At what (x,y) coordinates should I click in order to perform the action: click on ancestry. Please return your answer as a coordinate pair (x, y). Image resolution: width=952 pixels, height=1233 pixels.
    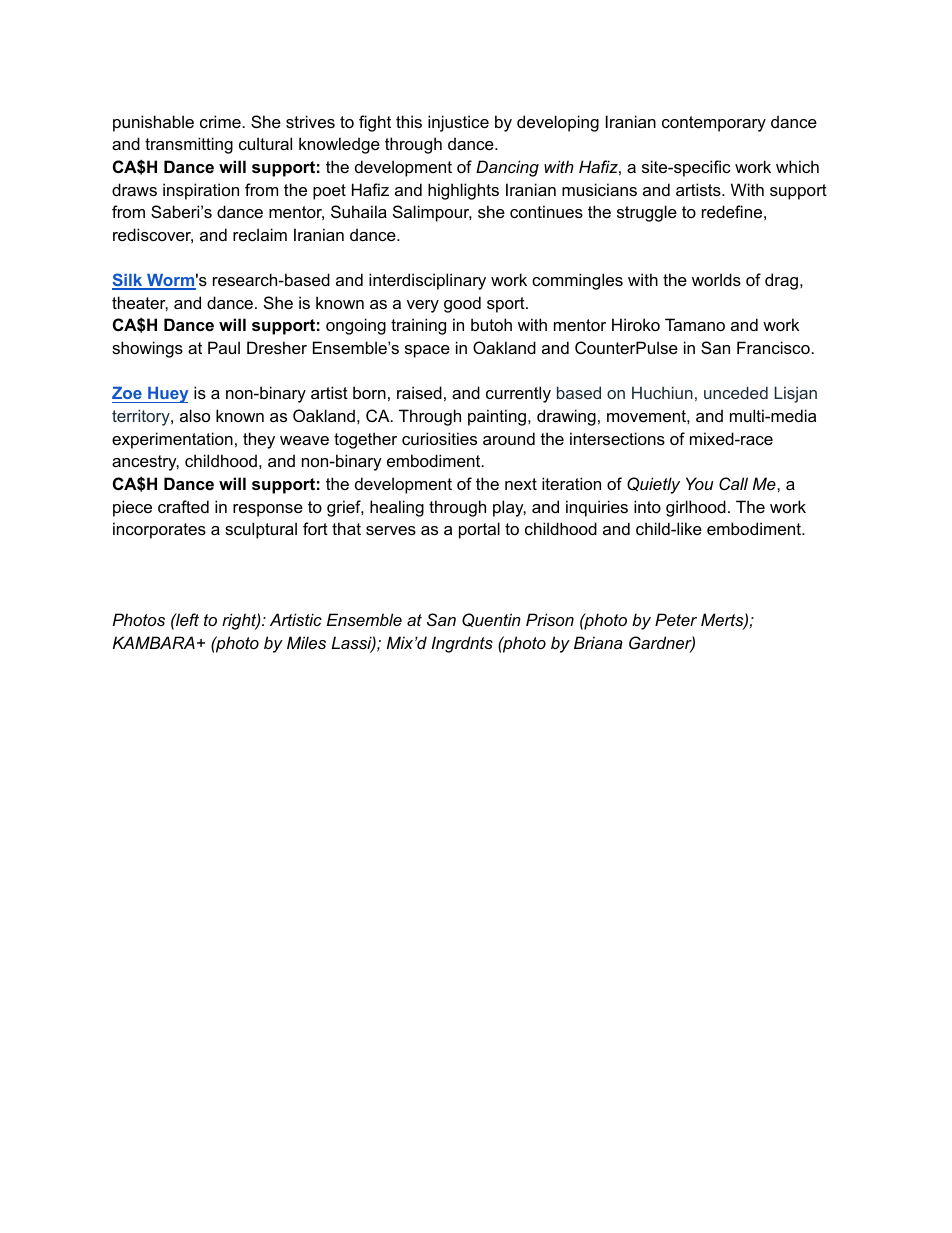
    Looking at the image, I should click on (145, 463).
